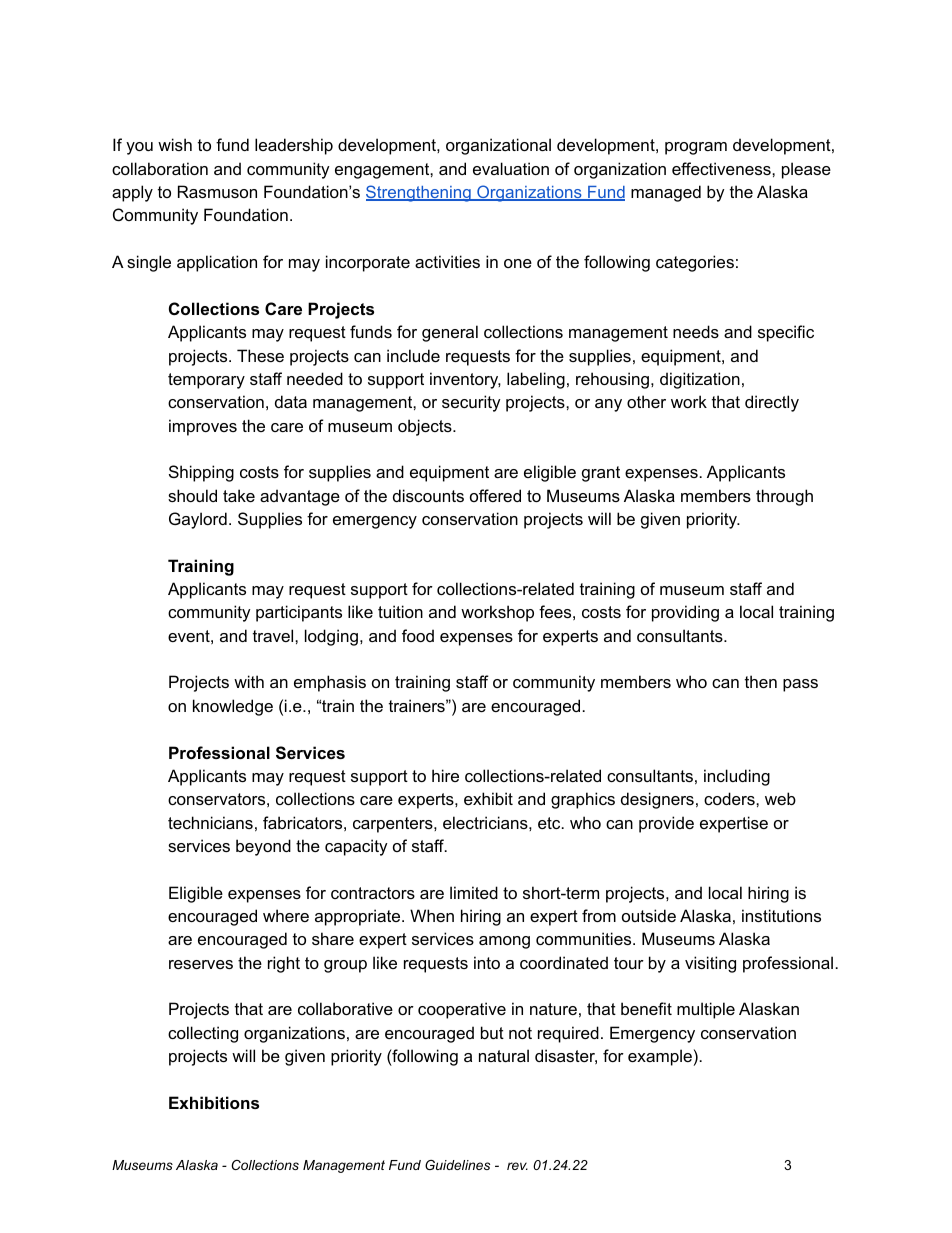  I want to click on offered, so click(495, 495).
